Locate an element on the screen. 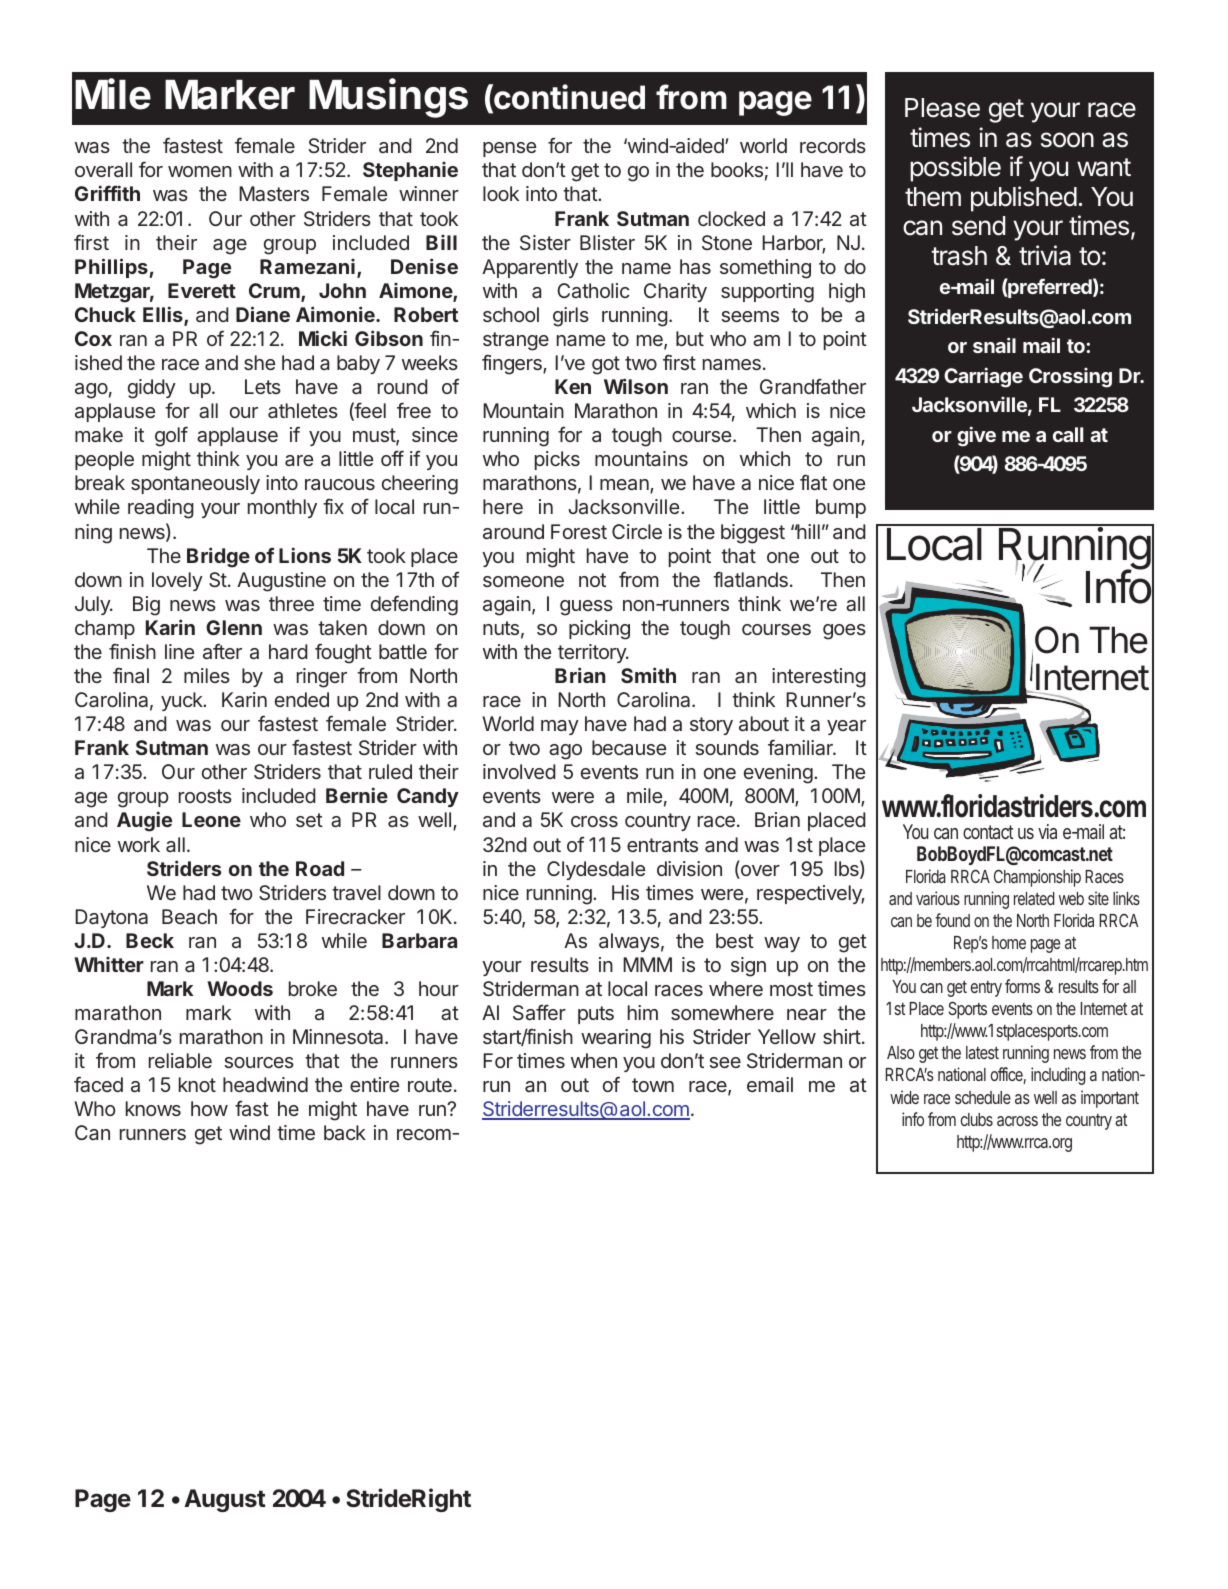 The width and height of the screenshot is (1228, 1589). continued is located at coordinates (568, 98).
